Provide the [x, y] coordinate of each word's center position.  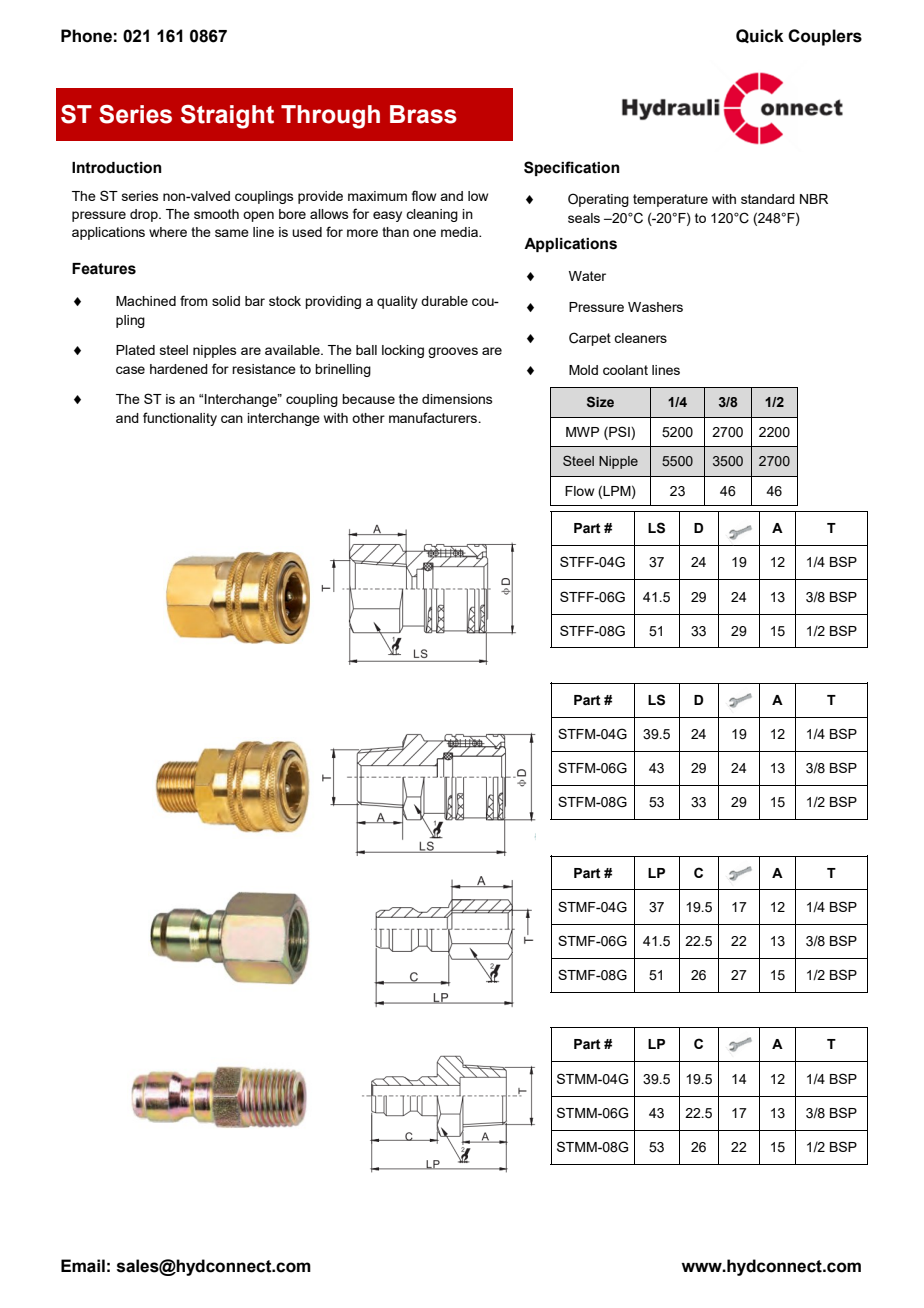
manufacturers [434, 417]
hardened [179, 369]
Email [83, 1266]
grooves [453, 352]
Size [600, 401]
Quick [760, 36]
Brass [423, 114]
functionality [180, 419]
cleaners [640, 338]
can [232, 419]
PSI [619, 431]
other [368, 418]
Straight [227, 117]
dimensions [457, 399]
